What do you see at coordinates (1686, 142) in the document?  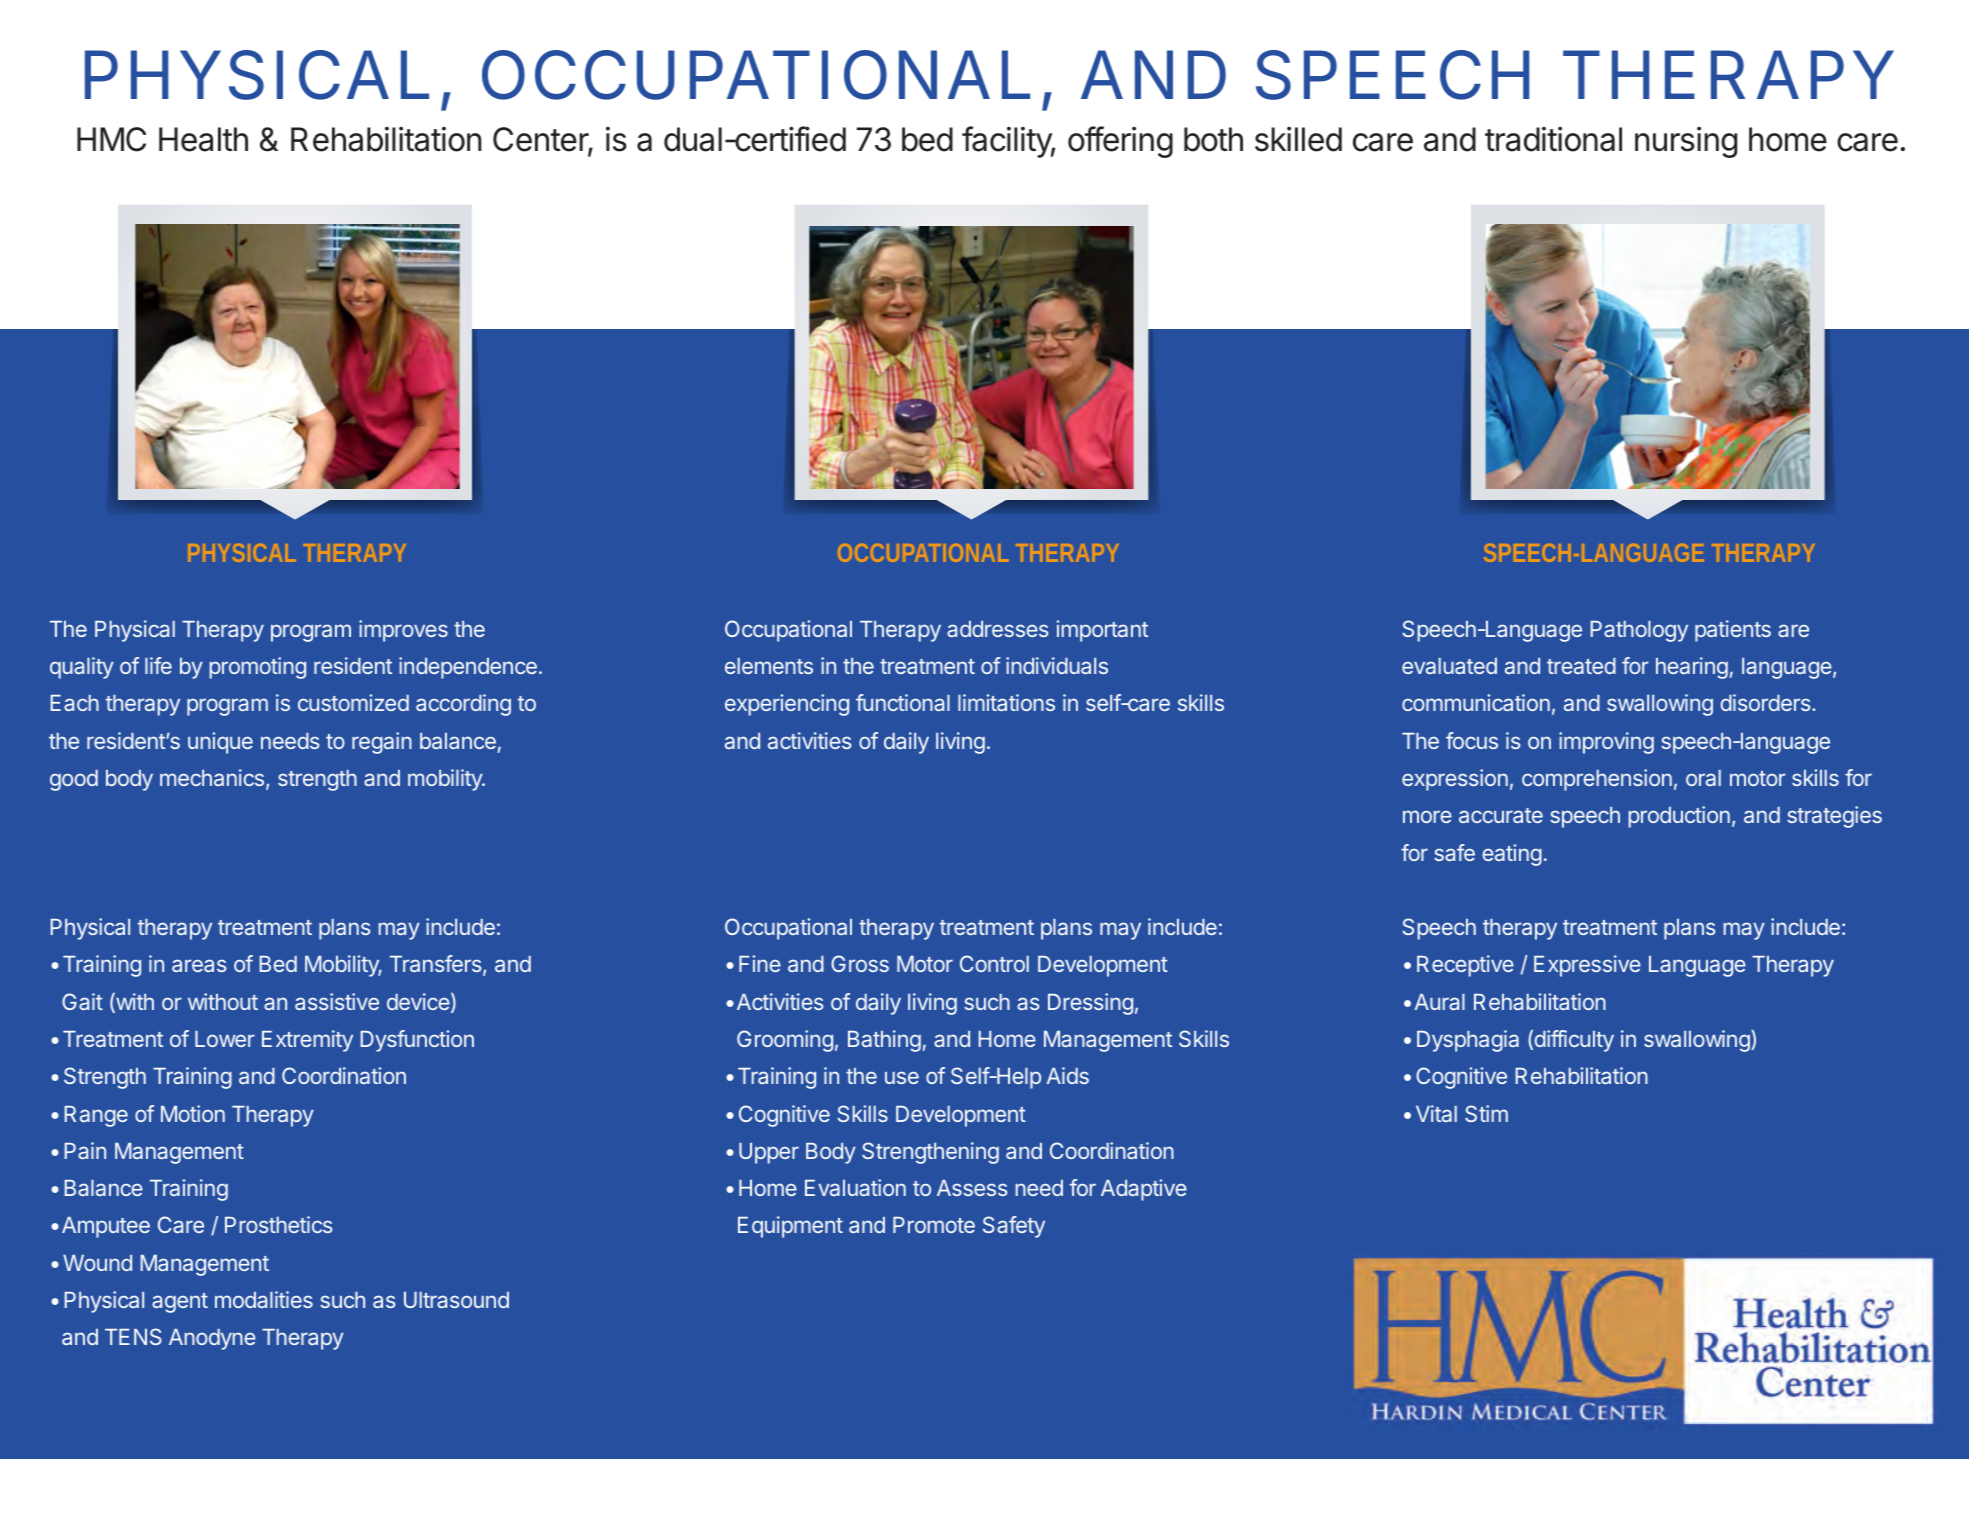 I see `nursing` at bounding box center [1686, 142].
